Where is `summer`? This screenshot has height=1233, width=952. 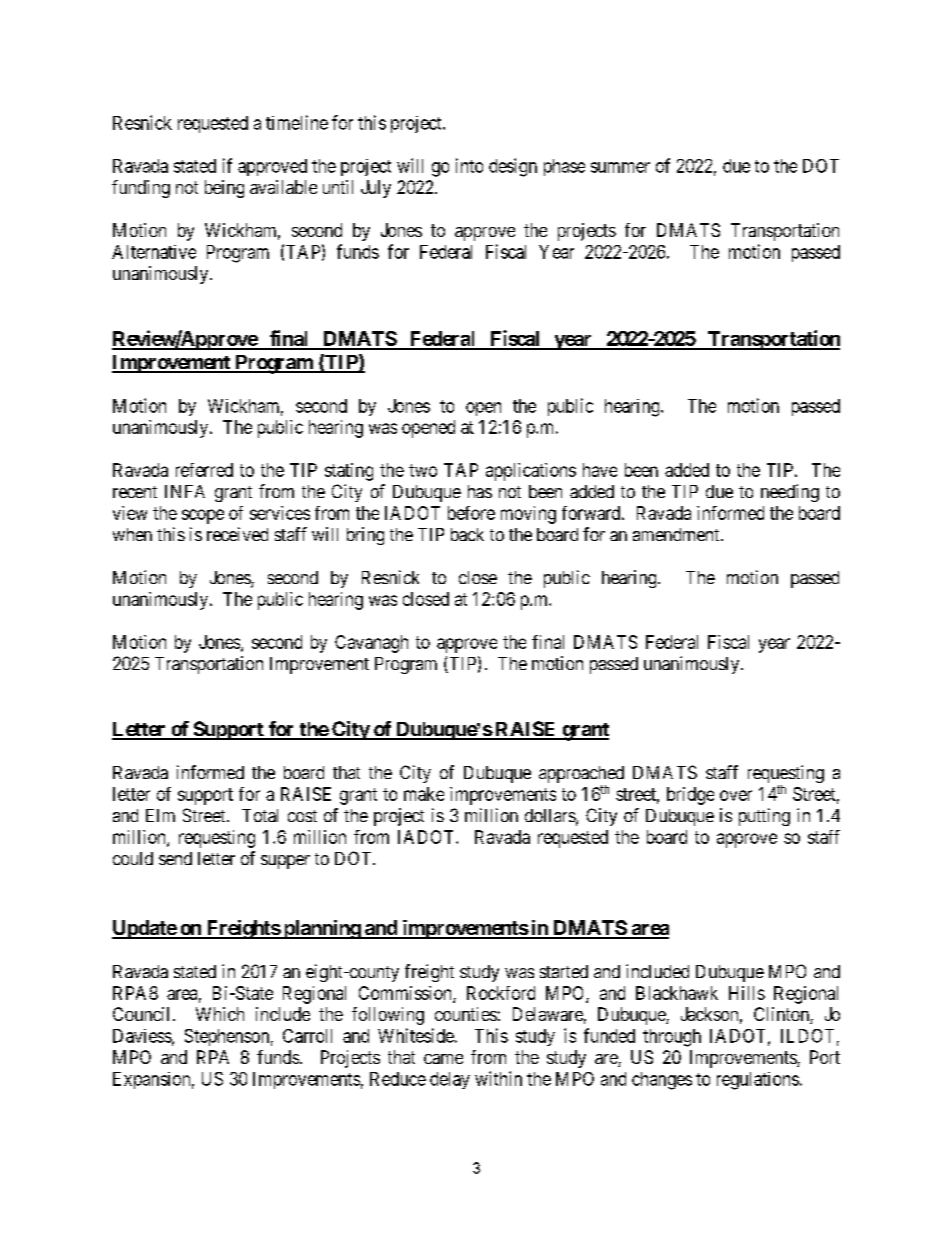 summer is located at coordinates (620, 167).
